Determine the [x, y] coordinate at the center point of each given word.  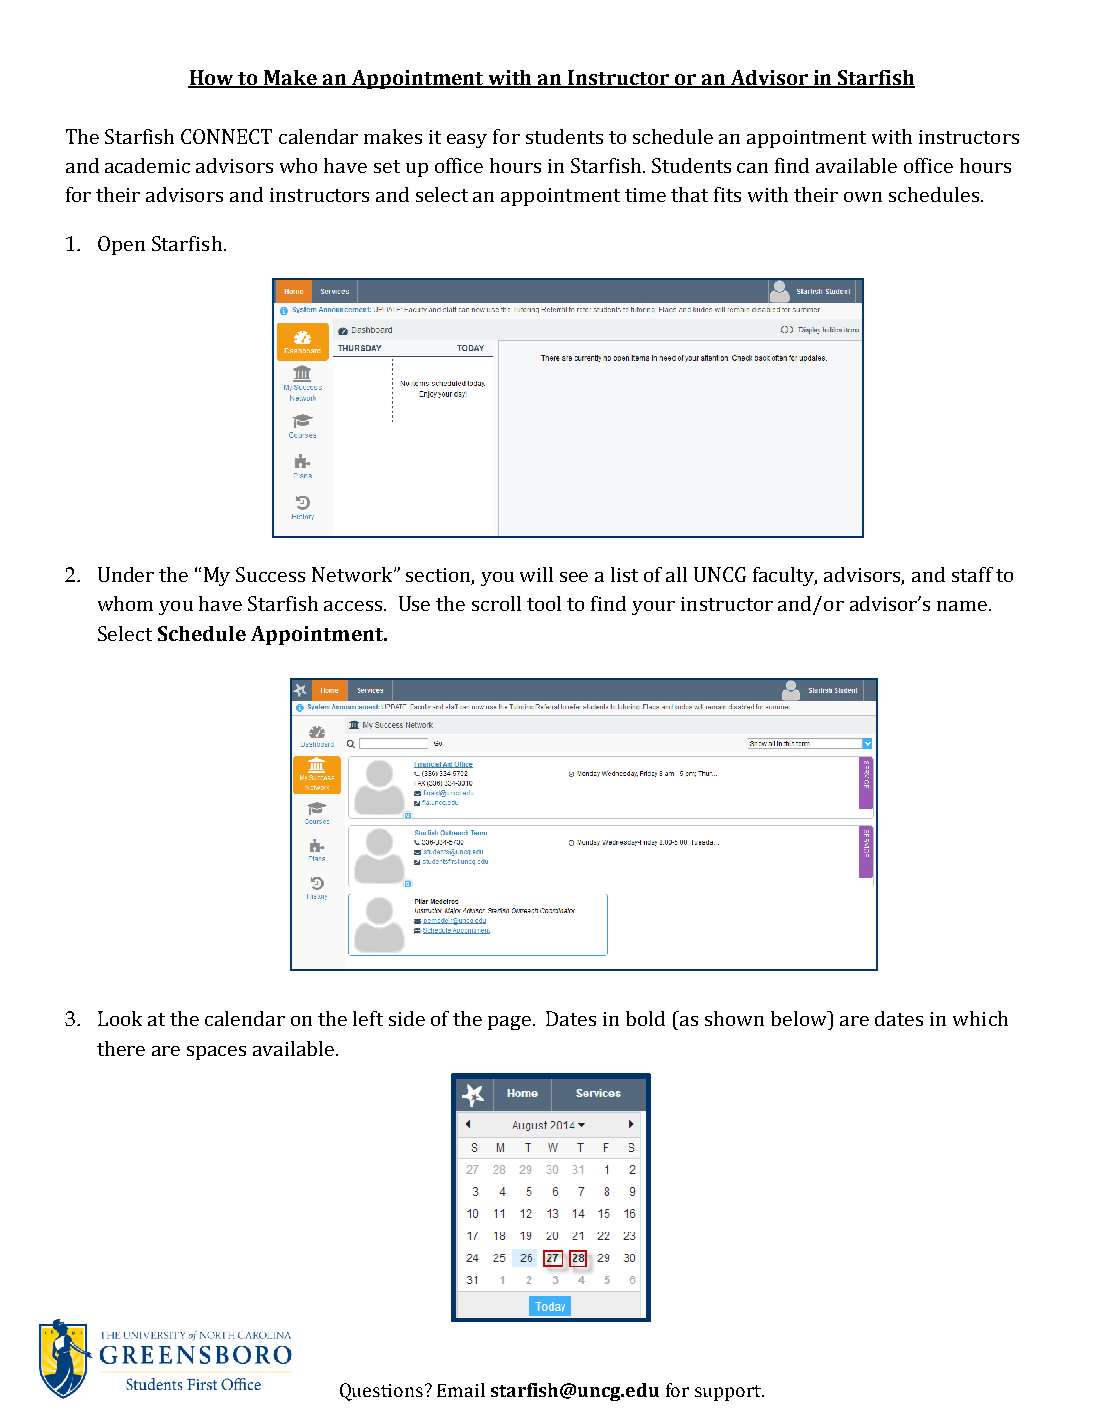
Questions [381, 1392]
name [963, 606]
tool [544, 603]
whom [125, 603]
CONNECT [226, 136]
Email [461, 1390]
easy [467, 141]
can [752, 168]
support [729, 1393]
